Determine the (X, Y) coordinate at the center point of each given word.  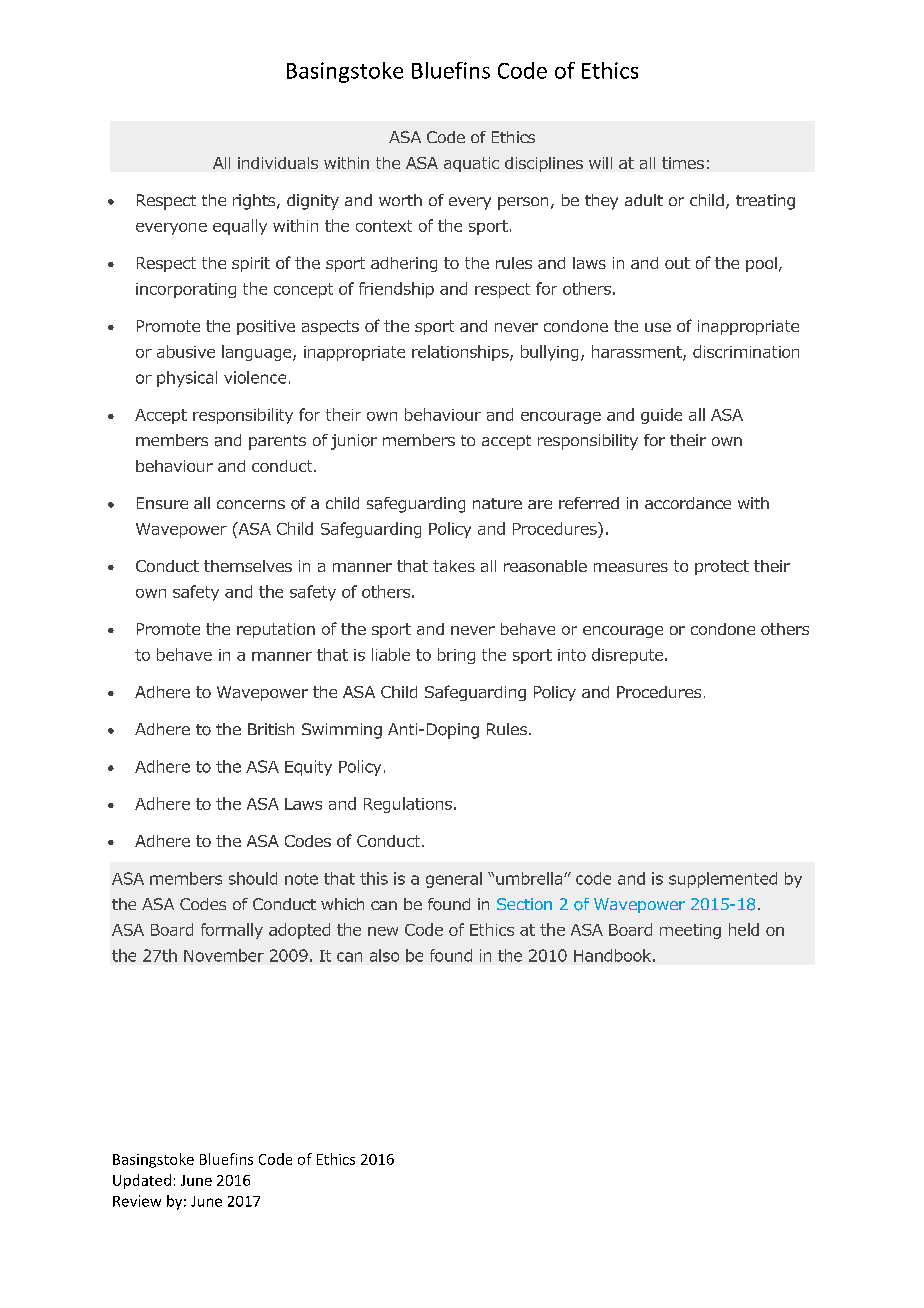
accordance (688, 503)
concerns (251, 504)
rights (255, 202)
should (253, 878)
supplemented (723, 880)
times (683, 163)
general (454, 880)
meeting (690, 931)
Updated (142, 1181)
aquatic (471, 164)
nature (497, 503)
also (384, 955)
